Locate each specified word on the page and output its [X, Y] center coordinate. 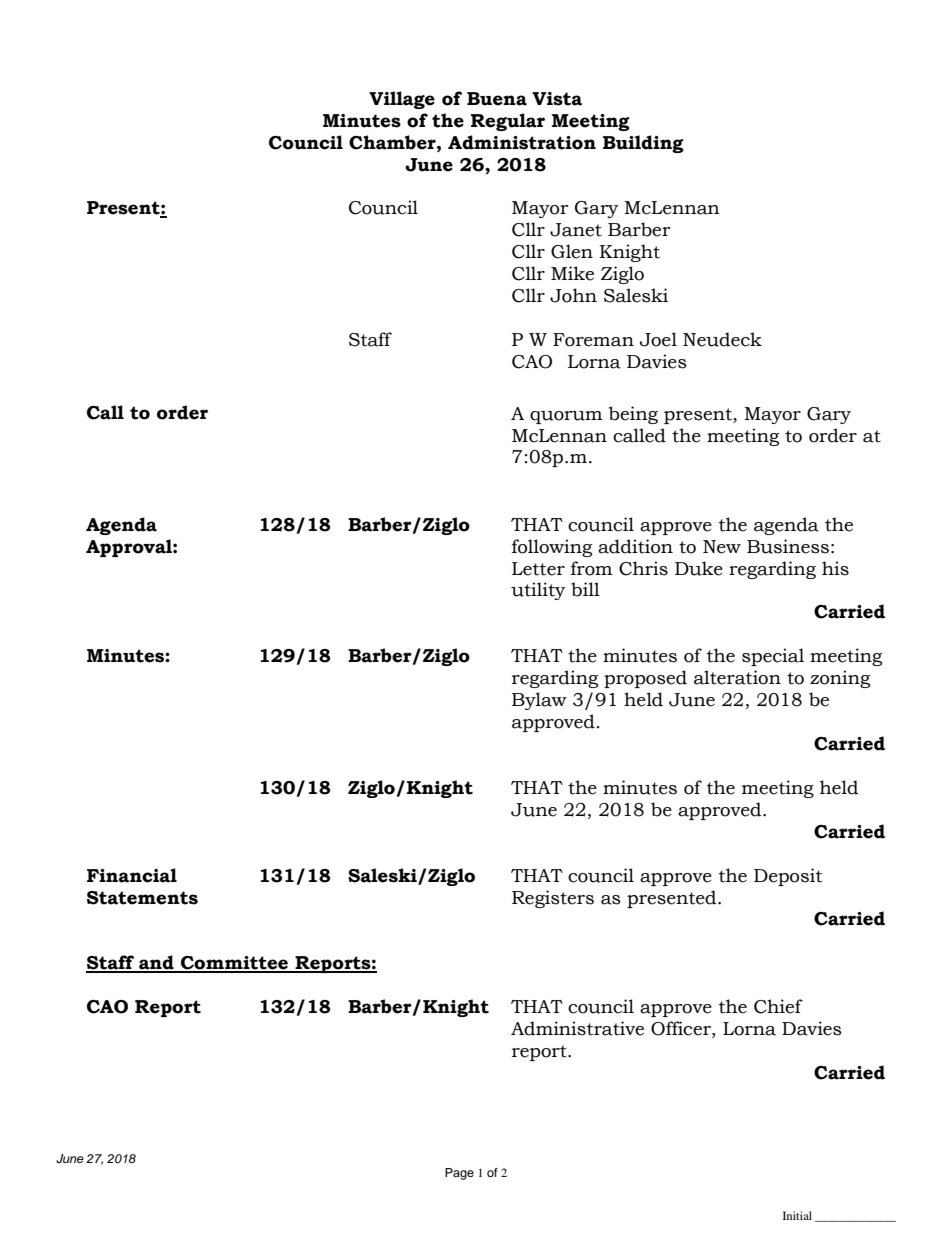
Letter [538, 569]
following [552, 548]
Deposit [788, 877]
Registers [553, 899]
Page [459, 1174]
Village [402, 100]
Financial [132, 875]
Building [643, 144]
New [722, 547]
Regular [508, 122]
